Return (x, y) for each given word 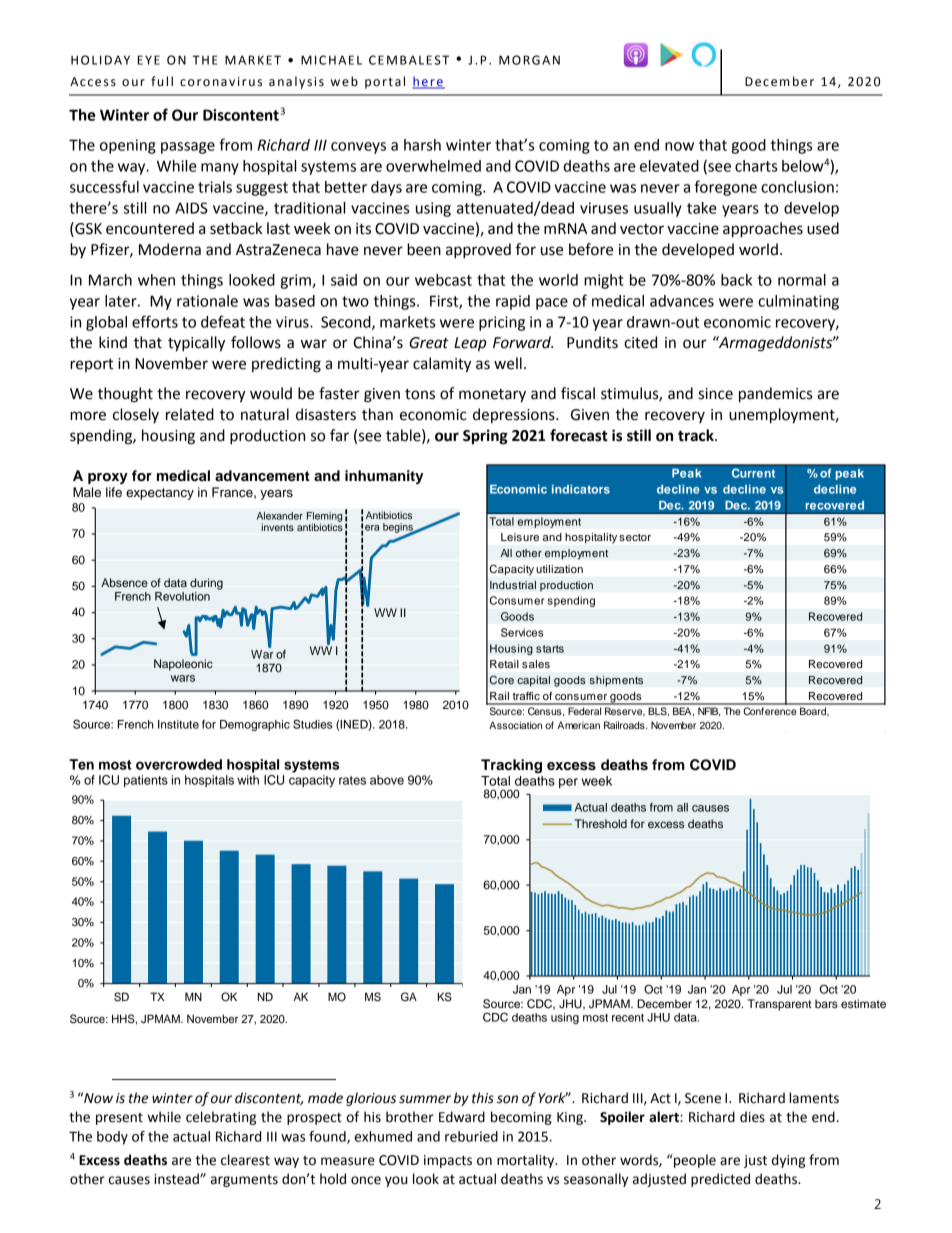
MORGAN (529, 60)
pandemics (775, 395)
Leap (470, 344)
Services (522, 632)
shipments (616, 681)
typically (196, 344)
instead (177, 1179)
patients (146, 781)
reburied (471, 1136)
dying (788, 1161)
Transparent (780, 1005)
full (162, 81)
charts (756, 166)
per (568, 783)
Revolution (182, 596)
